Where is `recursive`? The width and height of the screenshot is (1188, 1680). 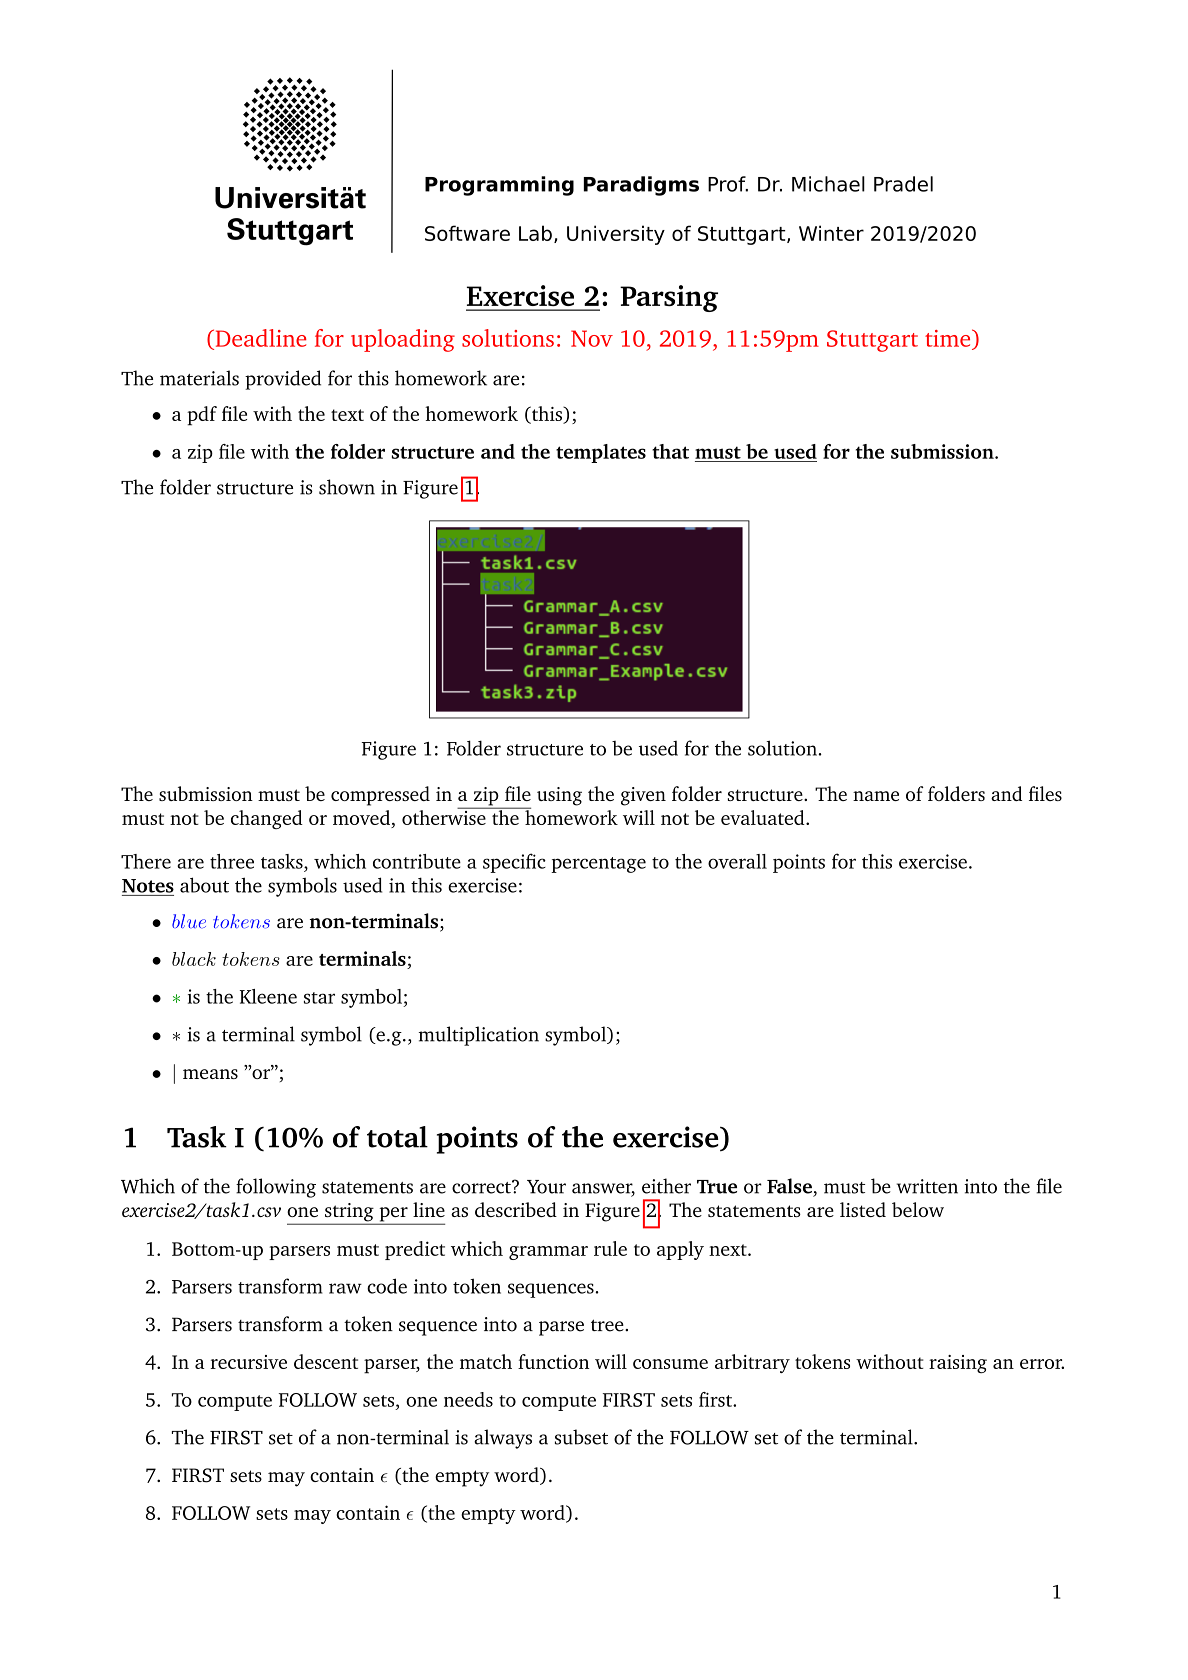 recursive is located at coordinates (248, 1362).
